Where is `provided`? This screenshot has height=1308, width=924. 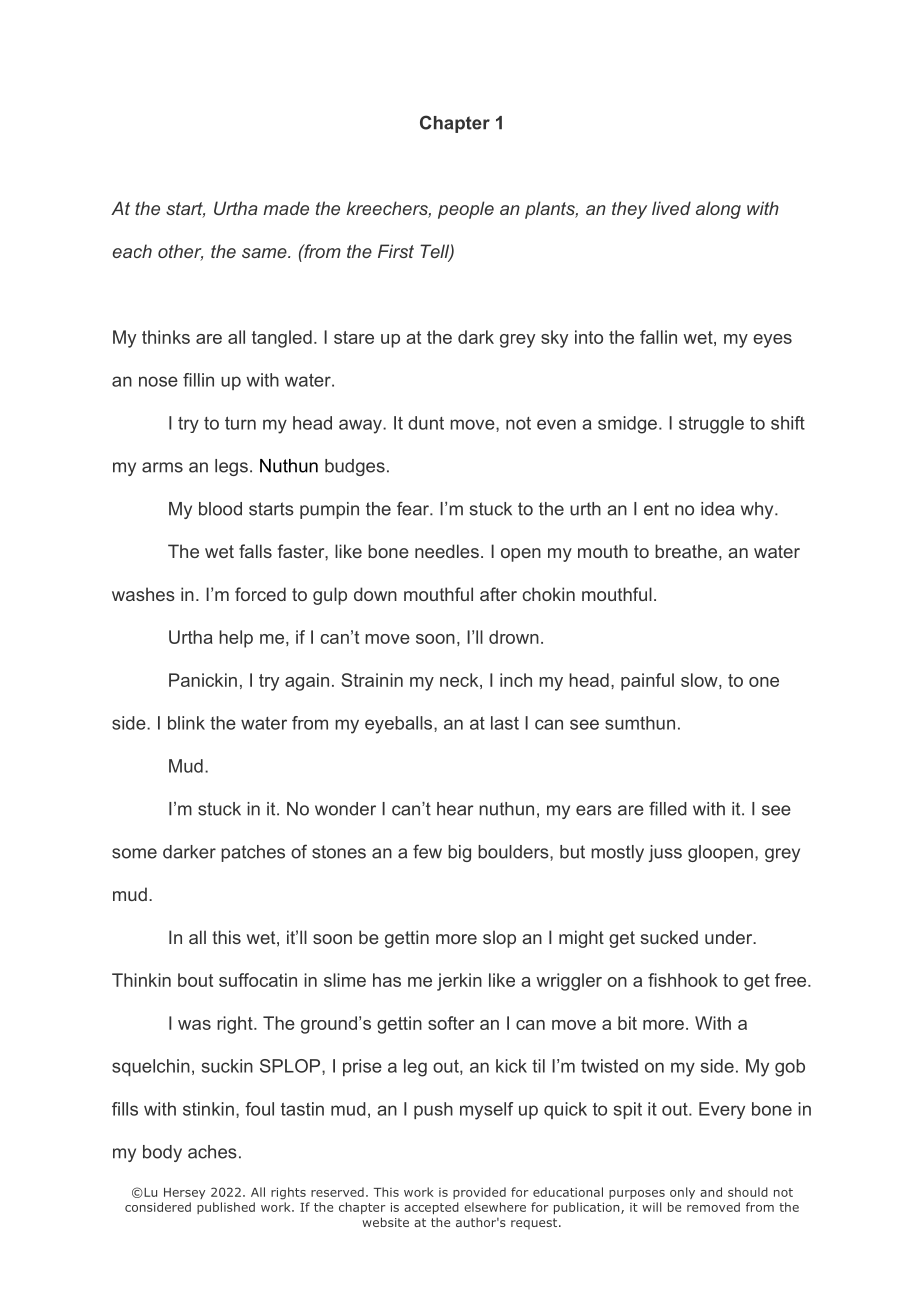
provided is located at coordinates (479, 1193).
